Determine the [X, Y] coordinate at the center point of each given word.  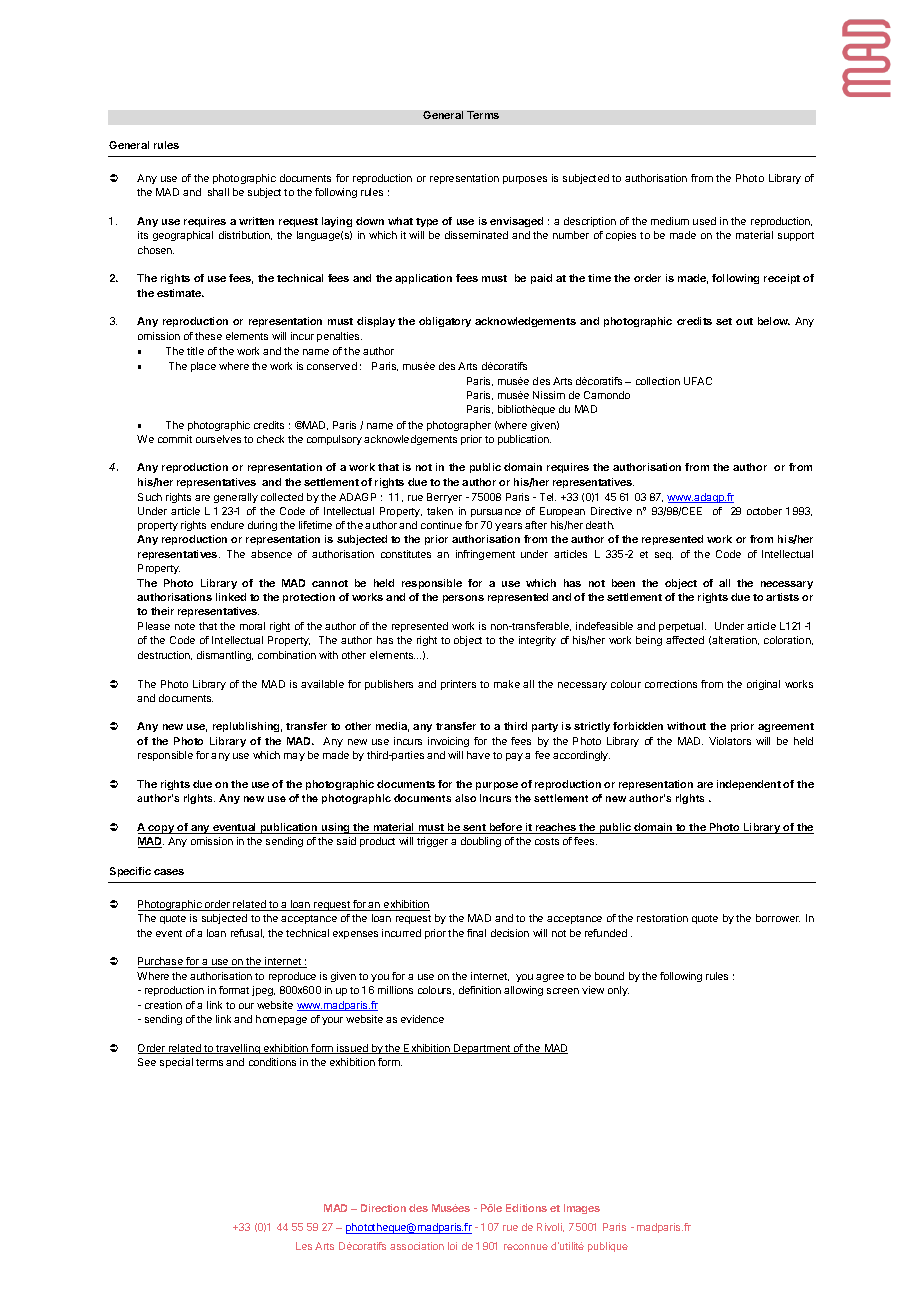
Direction [383, 1208]
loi [452, 1246]
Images [582, 1209]
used [704, 221]
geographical [183, 236]
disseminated [476, 235]
